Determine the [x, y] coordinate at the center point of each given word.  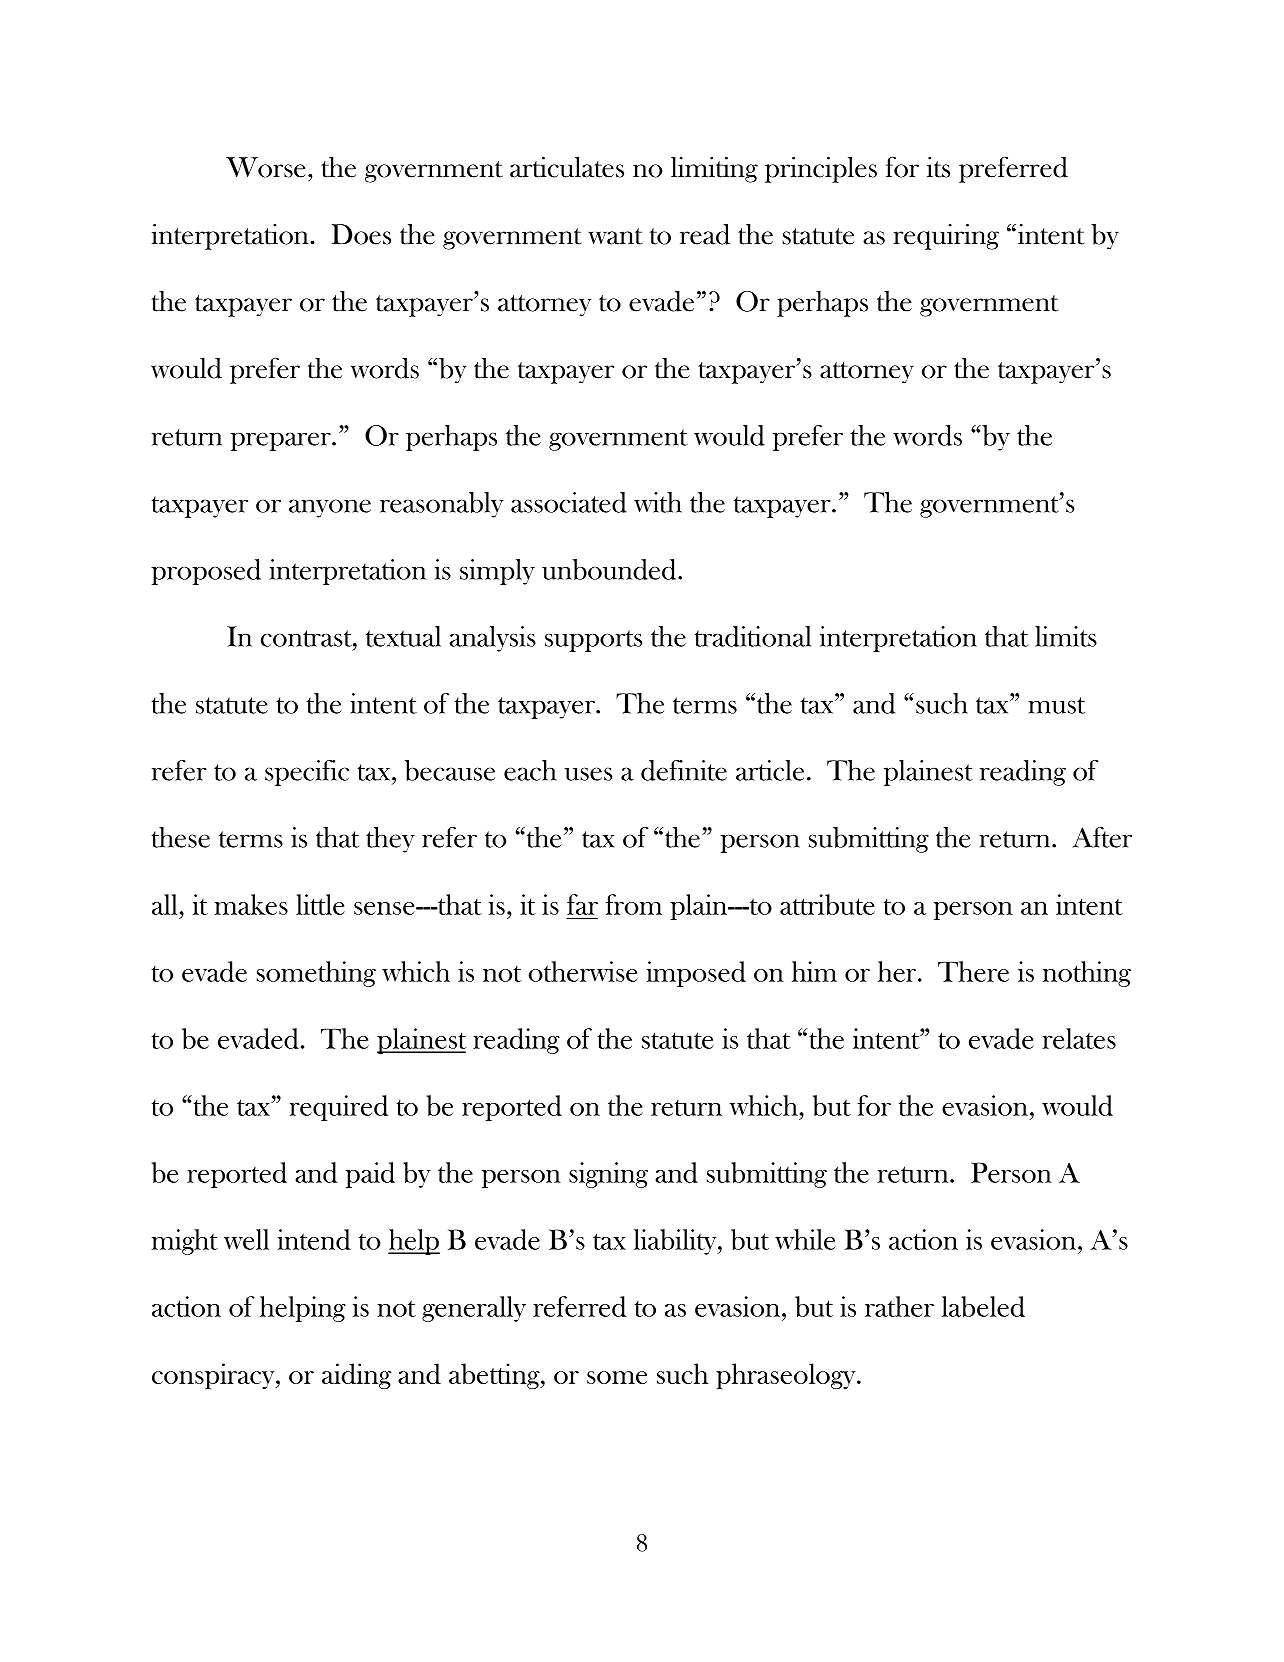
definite [684, 770]
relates [1079, 1038]
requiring [946, 237]
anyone [330, 508]
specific [307, 773]
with [658, 502]
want [615, 236]
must [1056, 705]
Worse [266, 167]
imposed [696, 974]
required [339, 1108]
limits [1066, 636]
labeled [983, 1306]
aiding [356, 1376]
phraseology [787, 1376]
